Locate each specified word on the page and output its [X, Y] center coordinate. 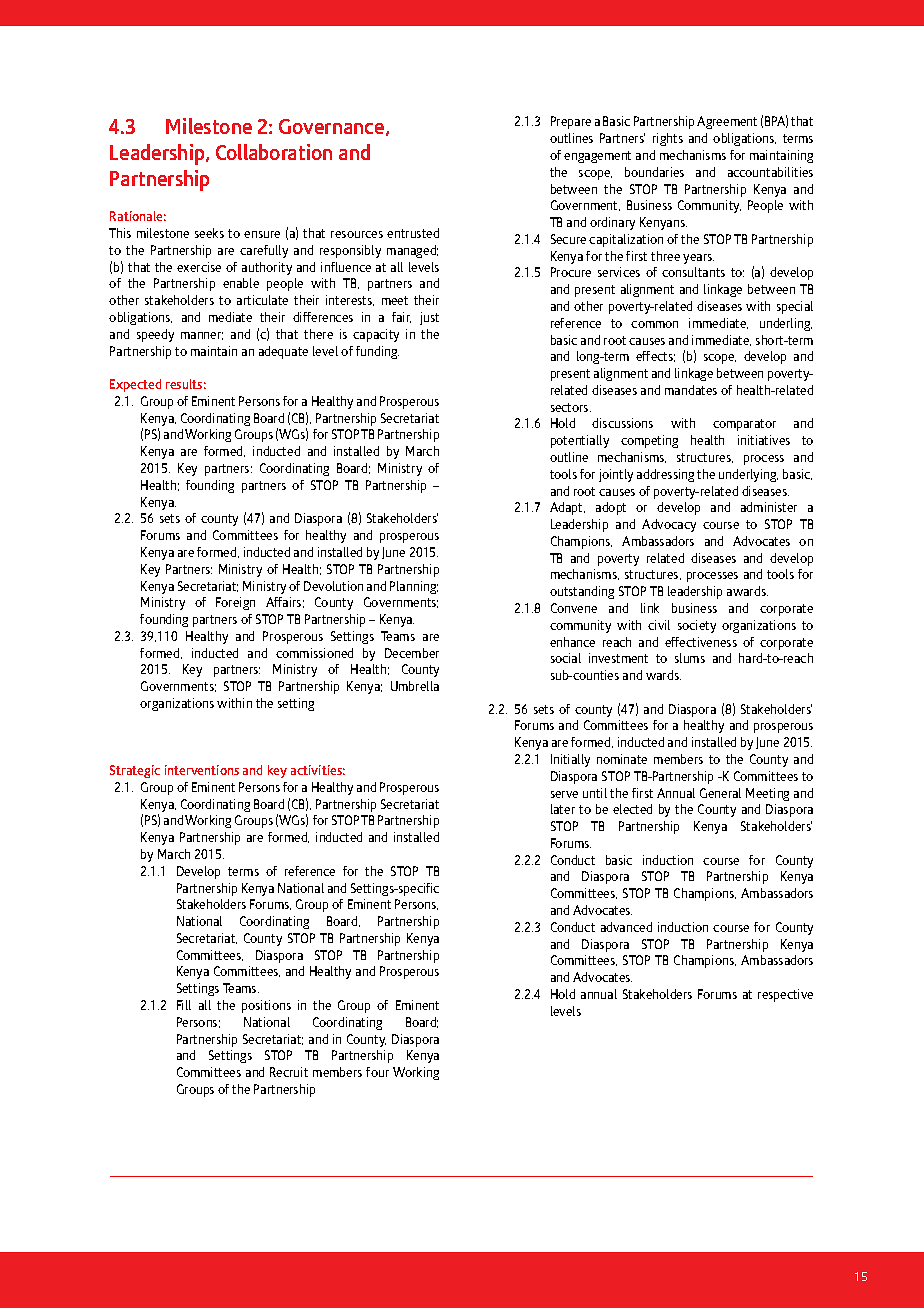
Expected [135, 385]
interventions [202, 770]
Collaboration [274, 152]
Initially [570, 760]
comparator [744, 425]
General [720, 793]
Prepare [571, 122]
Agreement [727, 122]
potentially [580, 441]
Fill [184, 1005]
